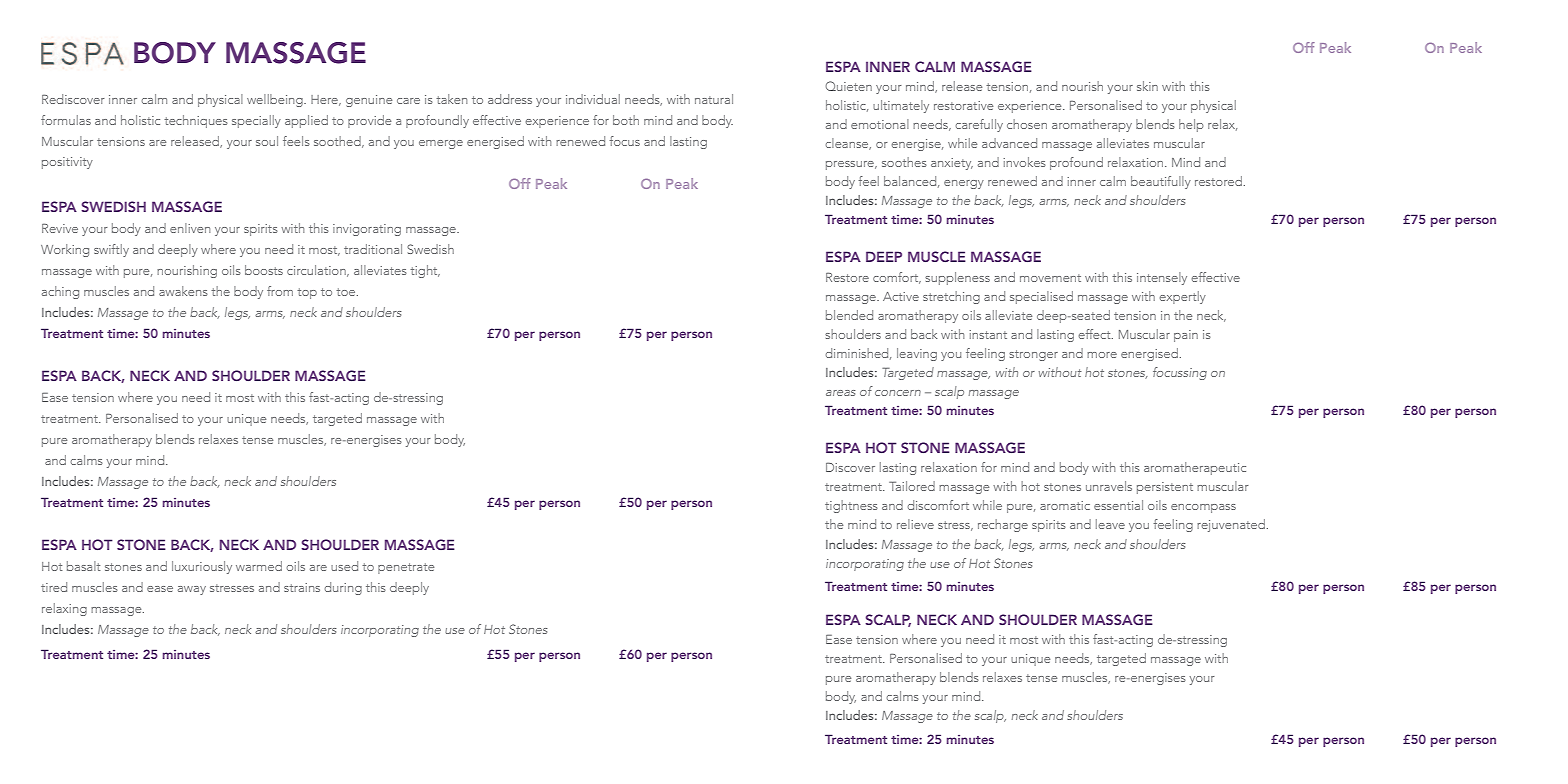 The image size is (1568, 784). What do you see at coordinates (1147, 86) in the document?
I see `skin` at bounding box center [1147, 86].
